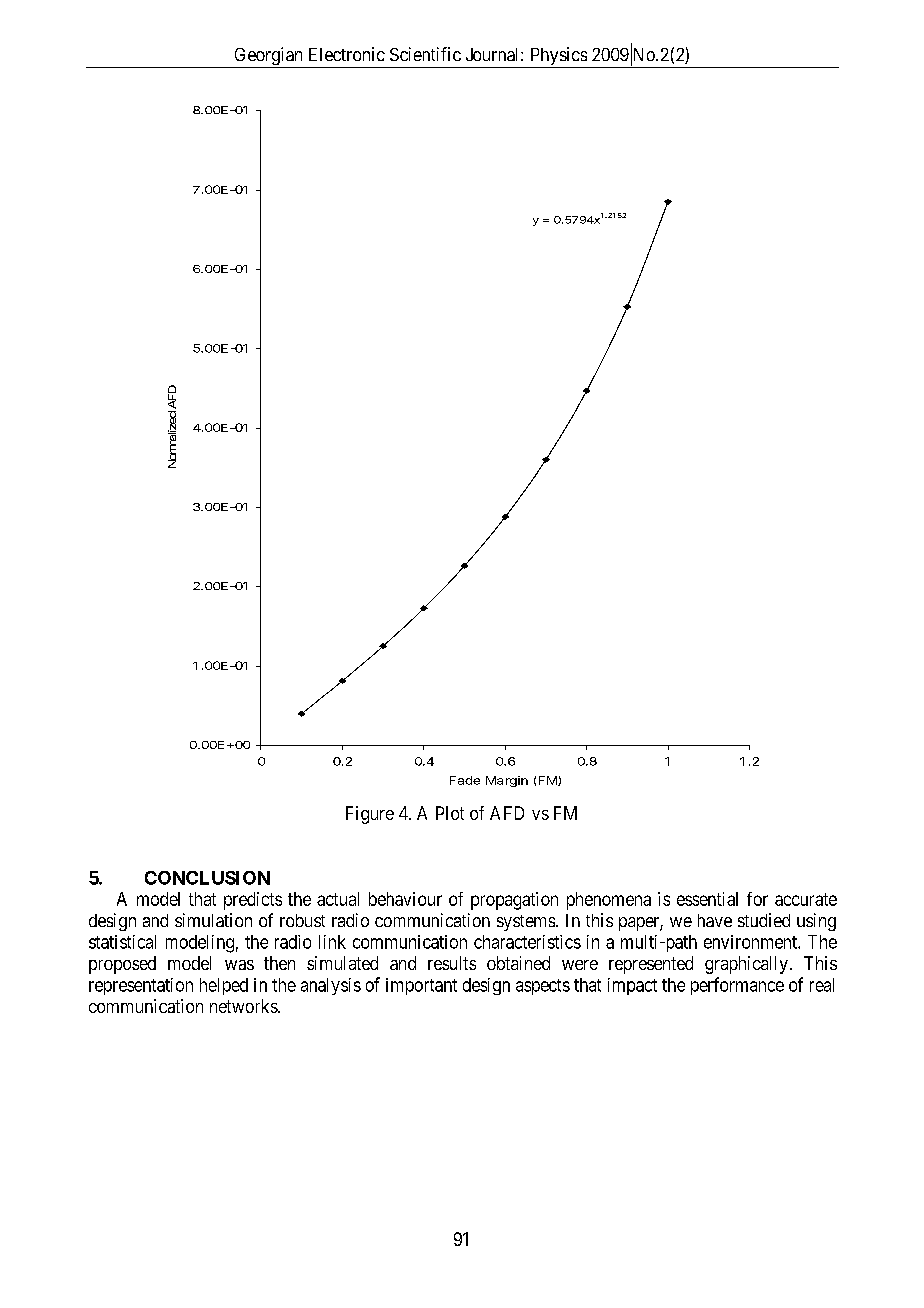  What do you see at coordinates (452, 963) in the screenshot?
I see `results` at bounding box center [452, 963].
